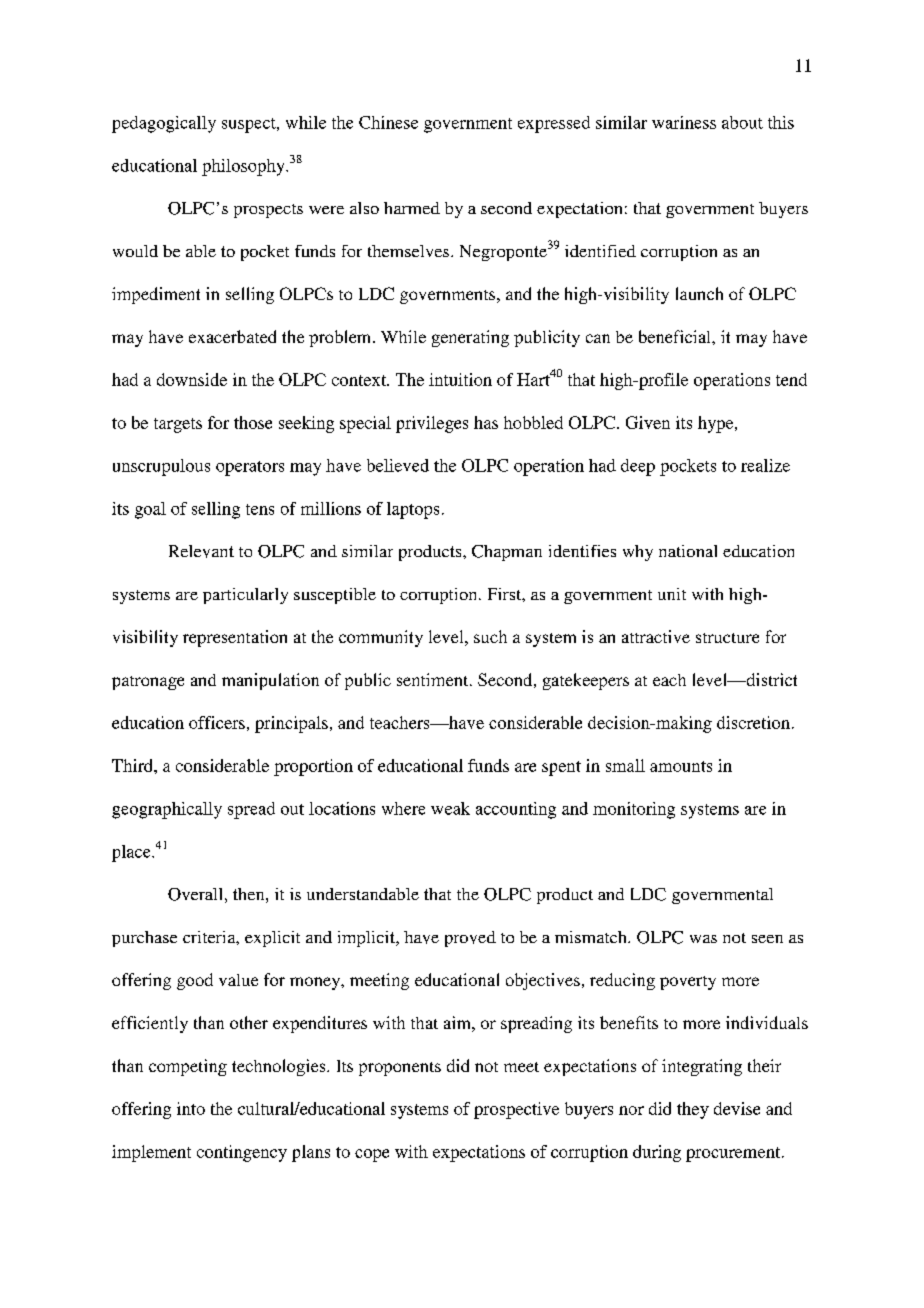 Image resolution: width=924 pixels, height=1308 pixels. I want to click on proved, so click(470, 939).
